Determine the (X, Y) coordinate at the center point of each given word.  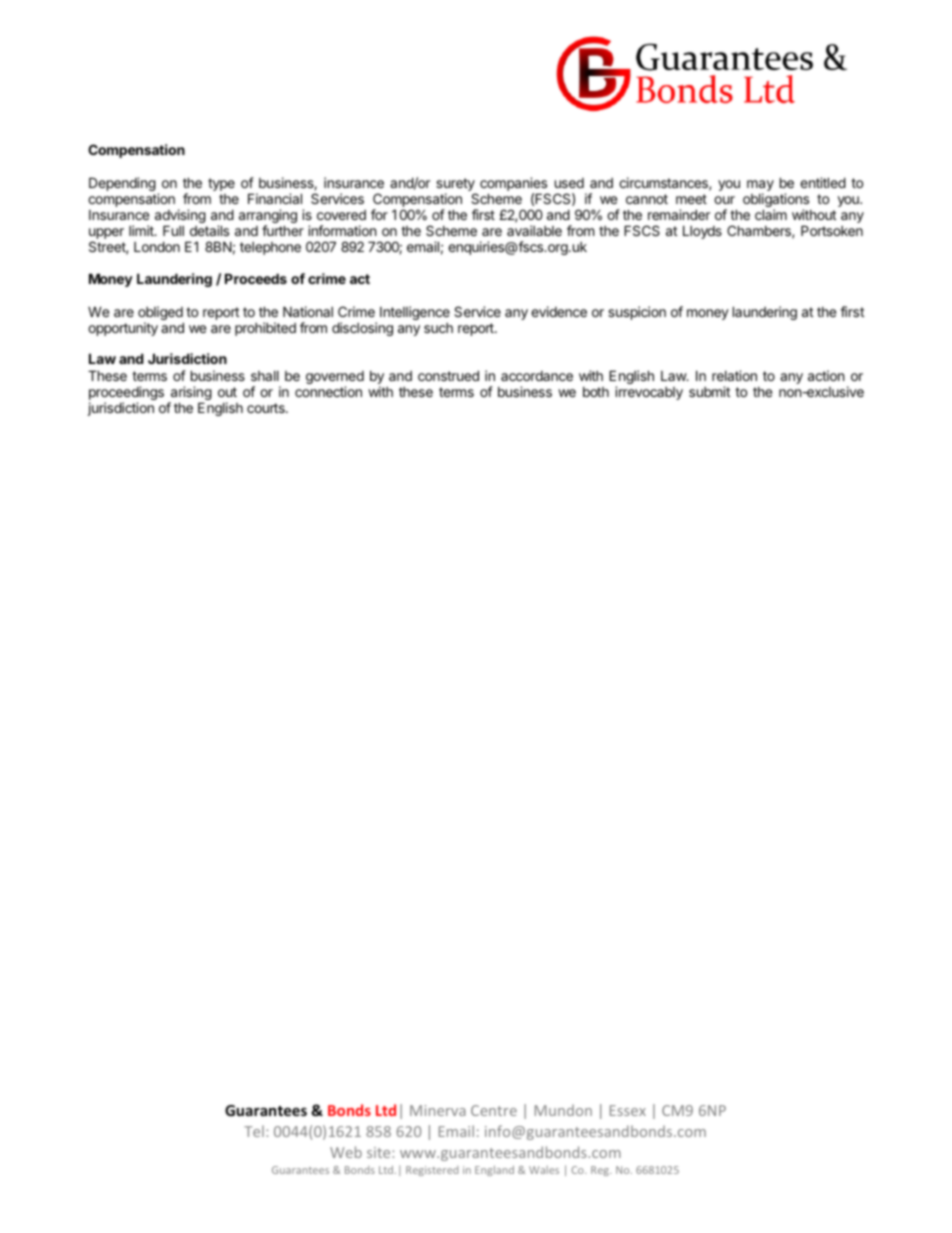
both (596, 392)
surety (456, 186)
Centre (494, 1110)
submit (709, 391)
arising (190, 394)
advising (180, 217)
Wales (544, 1170)
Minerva (438, 1110)
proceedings (126, 394)
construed (448, 375)
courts (267, 408)
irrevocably (649, 393)
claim (771, 214)
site (380, 1152)
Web (346, 1152)
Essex (628, 1110)
